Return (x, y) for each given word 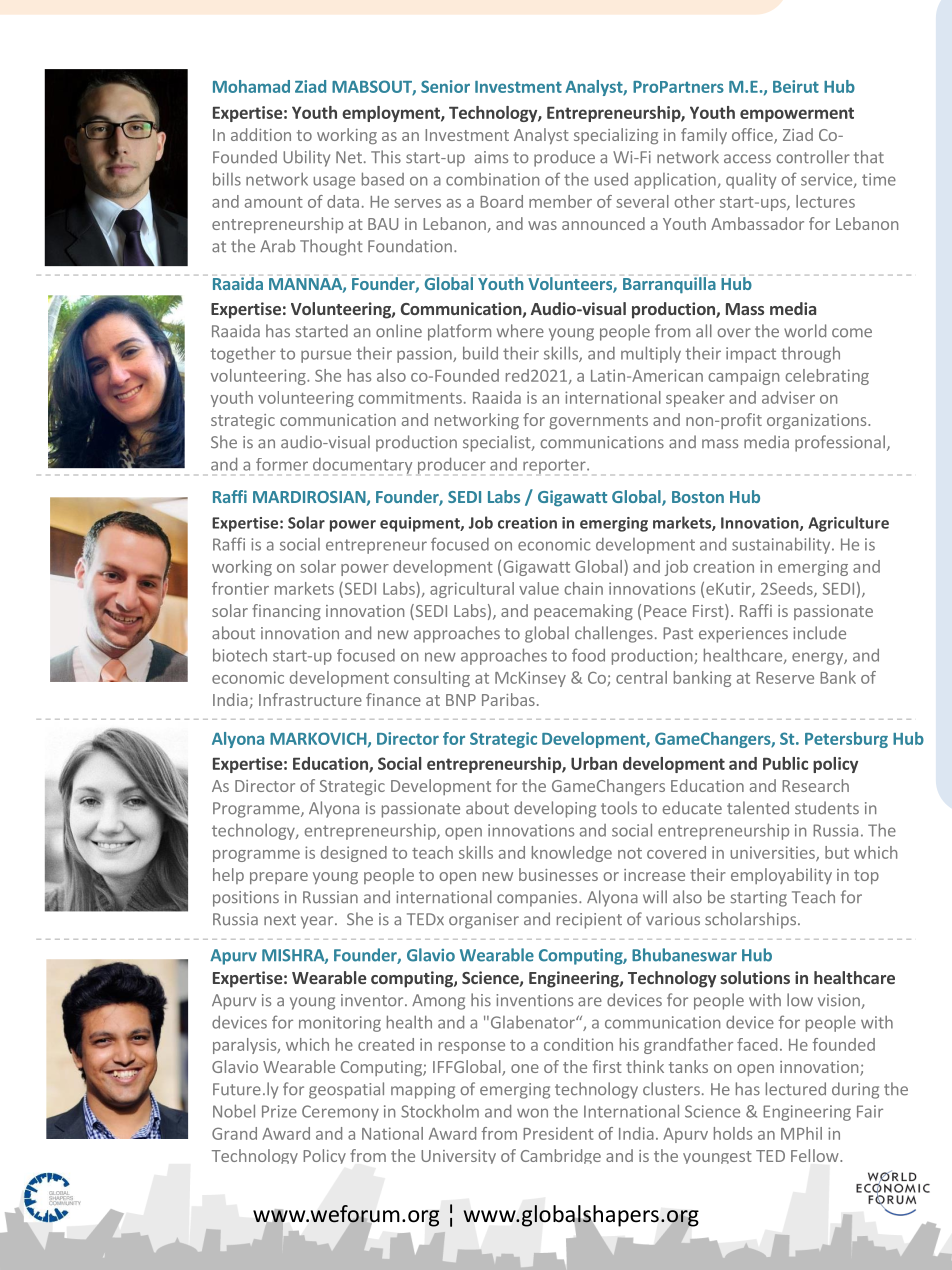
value (539, 588)
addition (261, 134)
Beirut (796, 86)
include (819, 633)
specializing (616, 136)
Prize (279, 1111)
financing (286, 612)
